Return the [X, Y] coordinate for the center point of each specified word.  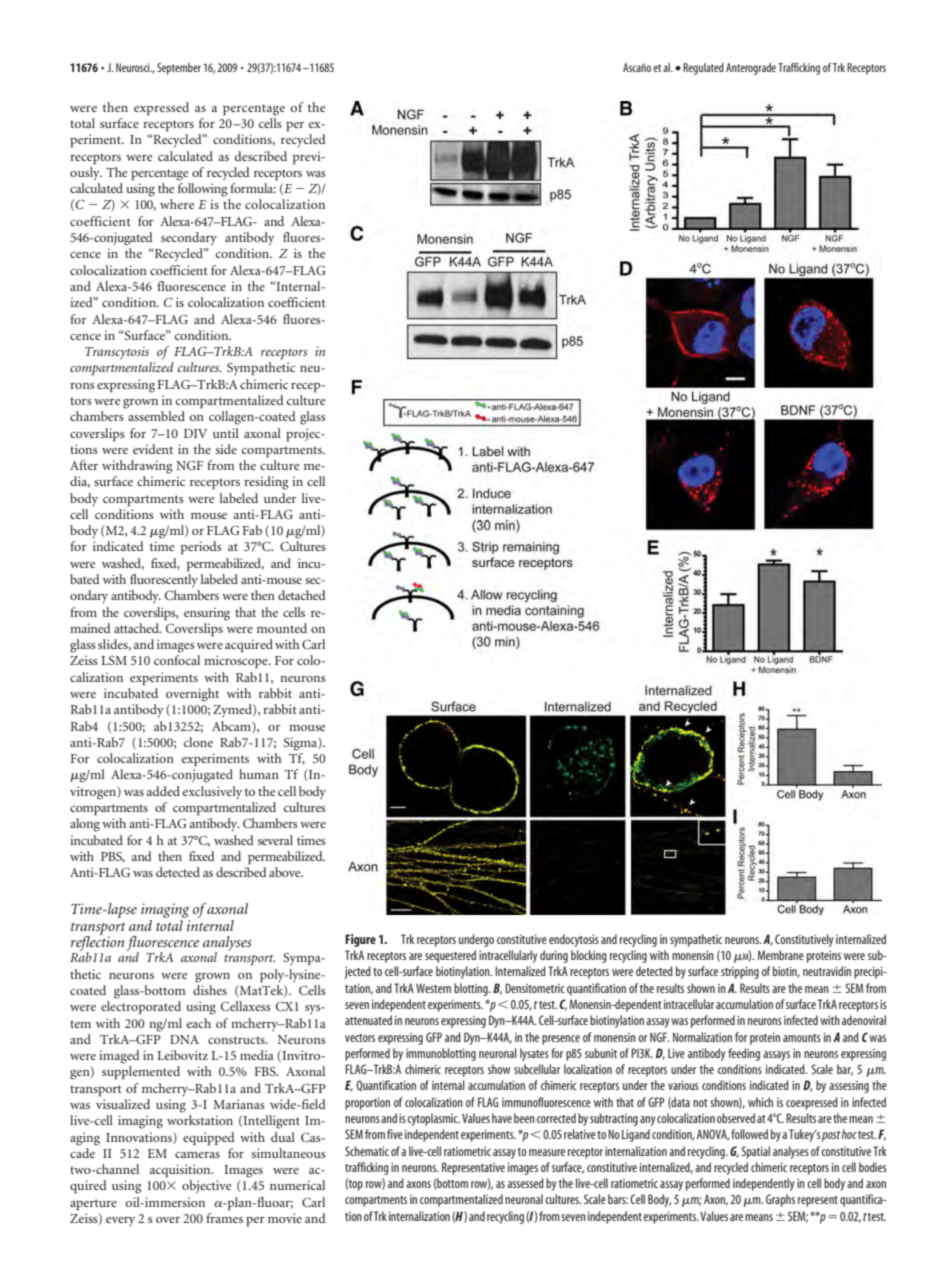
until [226, 433]
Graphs [780, 1200]
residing [266, 483]
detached [302, 595]
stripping [740, 973]
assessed [525, 1183]
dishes [210, 990]
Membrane [781, 955]
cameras [197, 1155]
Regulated [703, 69]
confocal [177, 660]
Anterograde [751, 69]
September [179, 69]
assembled [156, 416]
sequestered [450, 956]
